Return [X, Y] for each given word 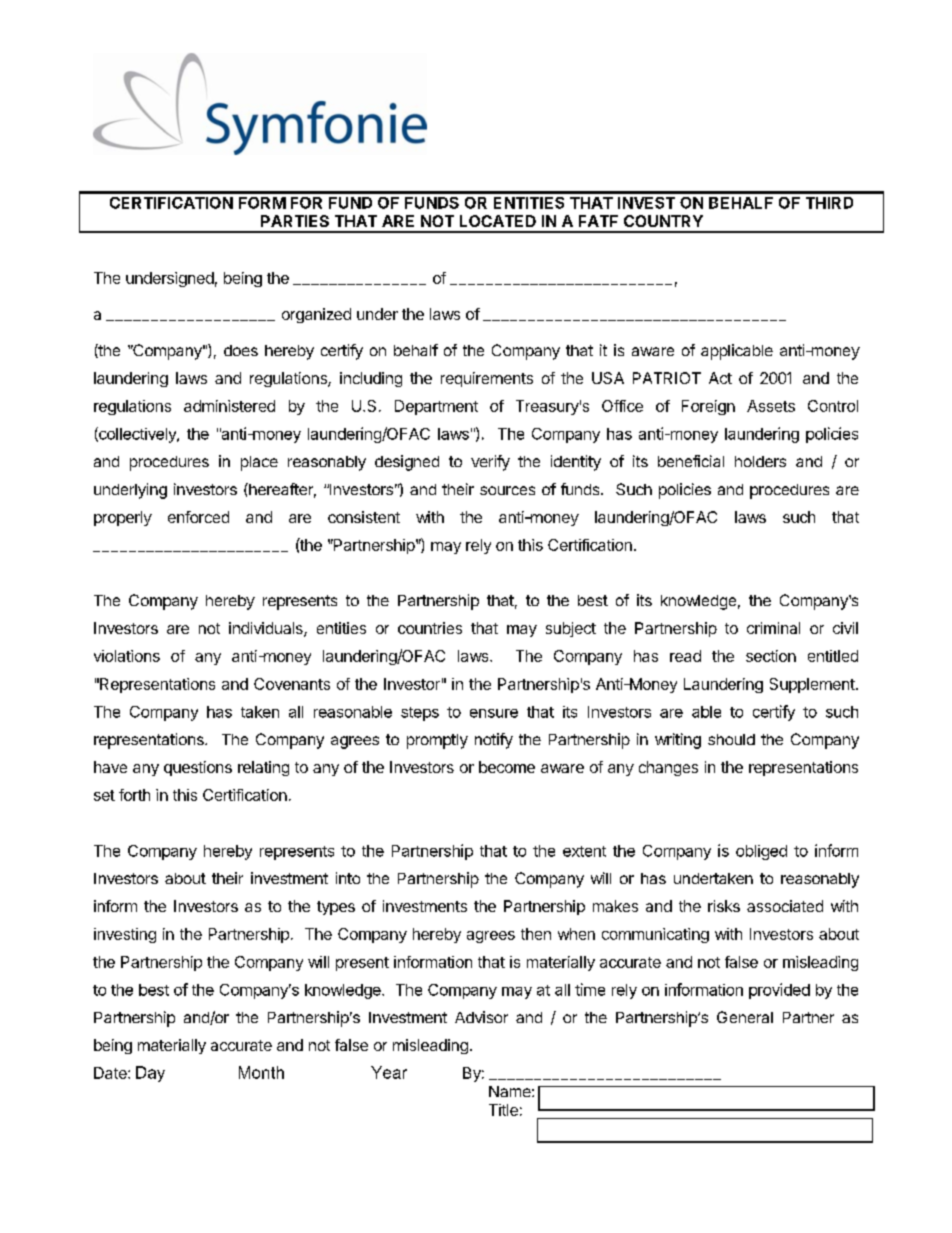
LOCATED [498, 221]
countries [430, 628]
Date [111, 1073]
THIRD [829, 203]
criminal [773, 628]
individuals [267, 629]
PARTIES [295, 221]
